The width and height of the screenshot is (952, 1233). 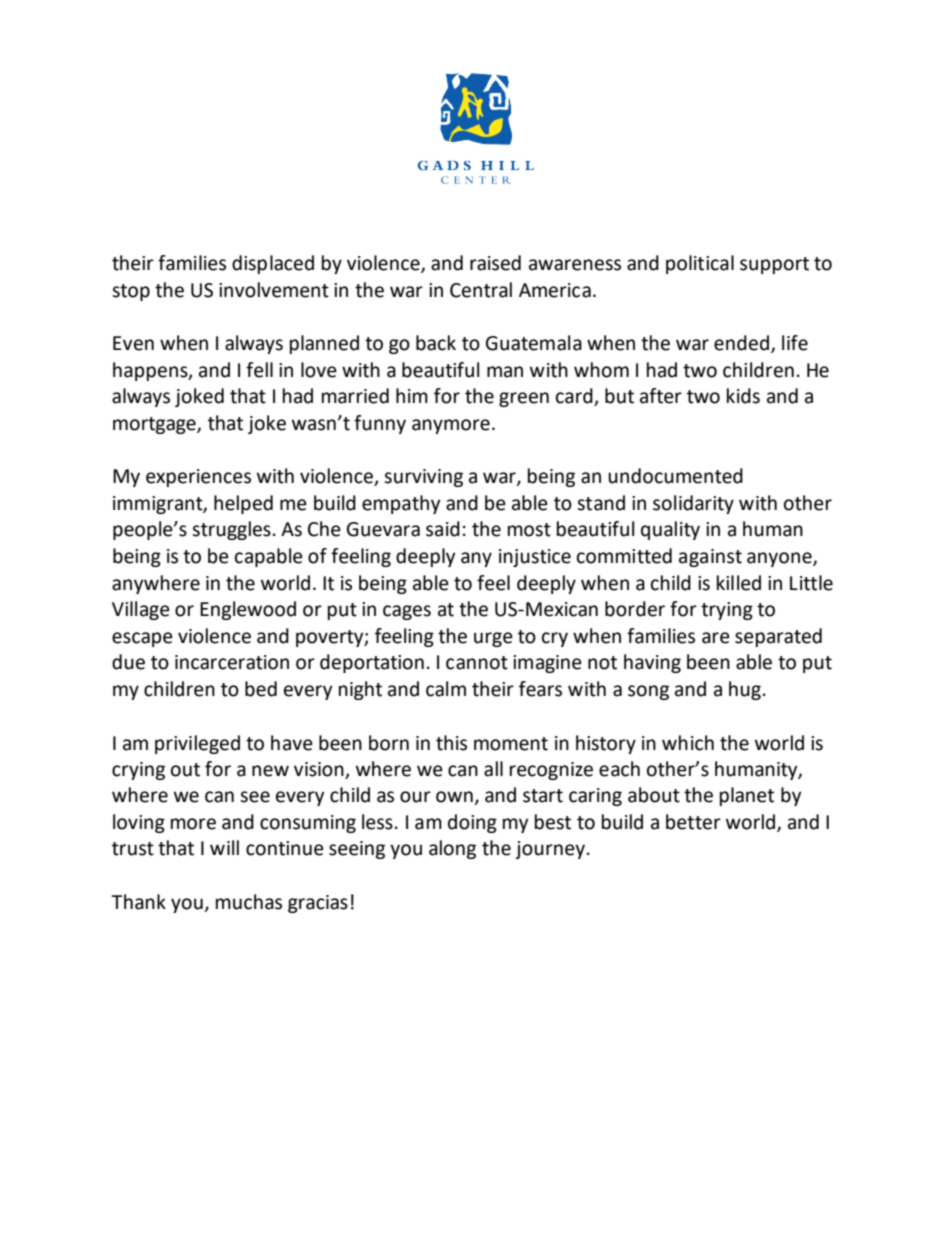 I want to click on involvement, so click(x=274, y=290).
